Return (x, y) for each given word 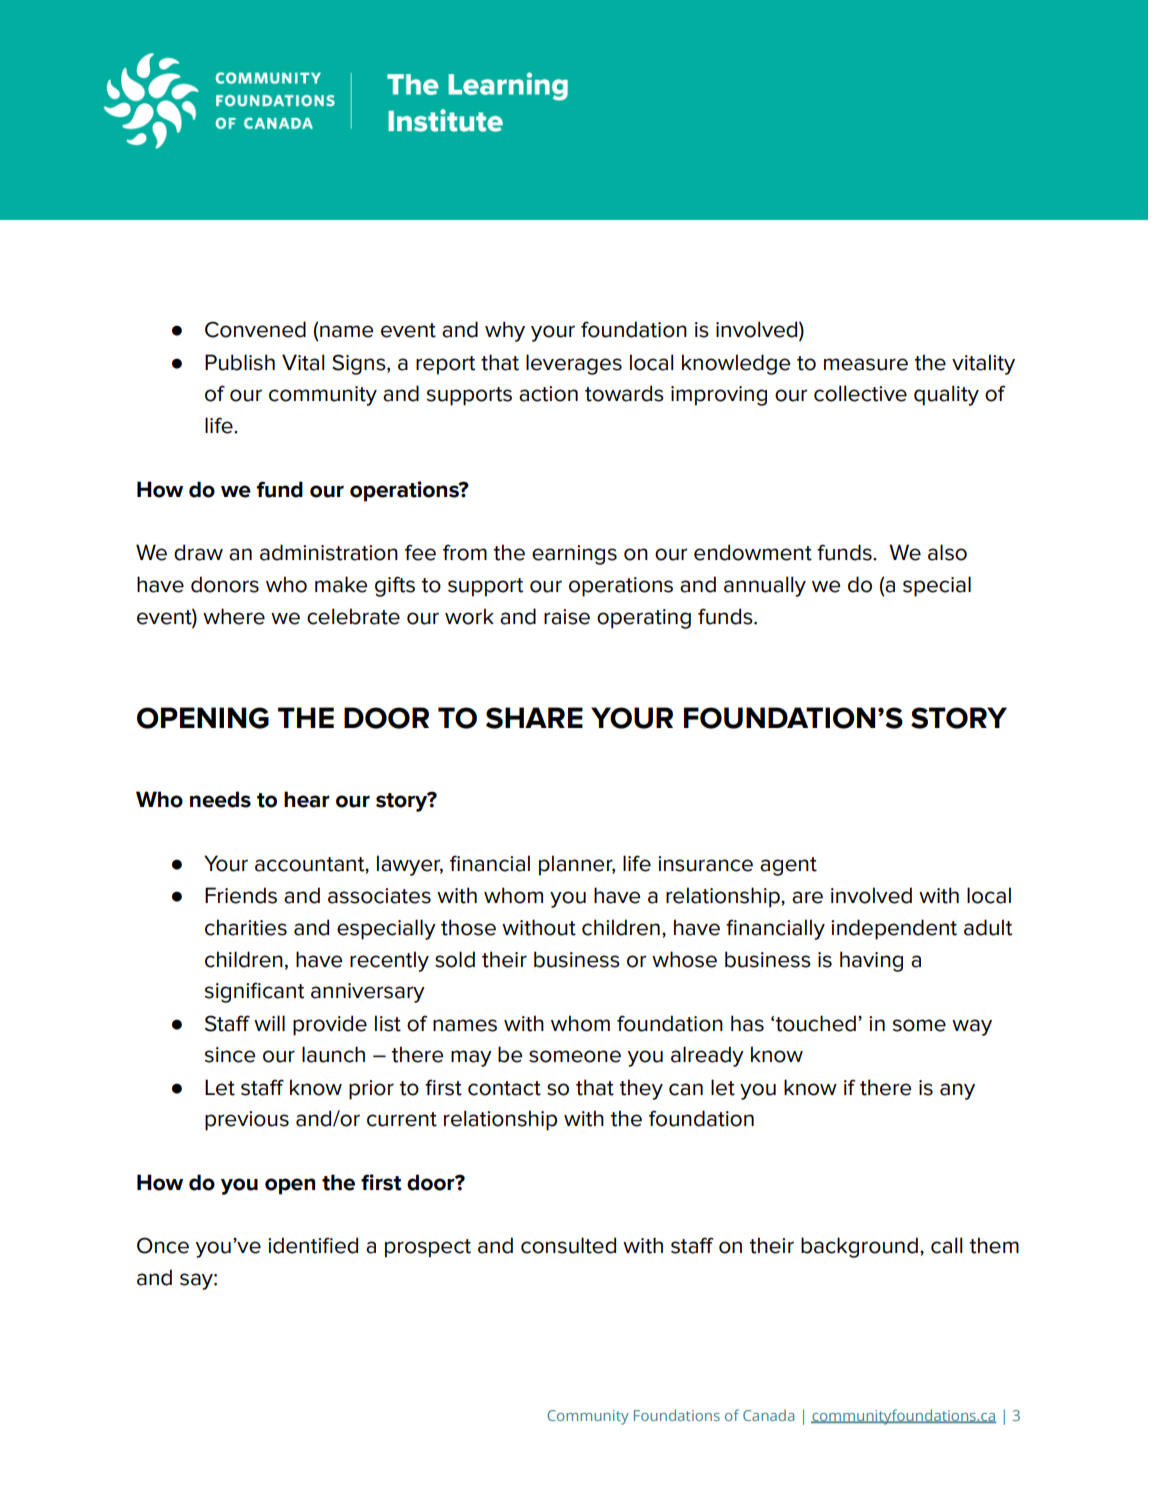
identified (313, 1245)
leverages (574, 364)
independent (894, 929)
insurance (705, 864)
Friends (241, 895)
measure (866, 364)
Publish (240, 362)
